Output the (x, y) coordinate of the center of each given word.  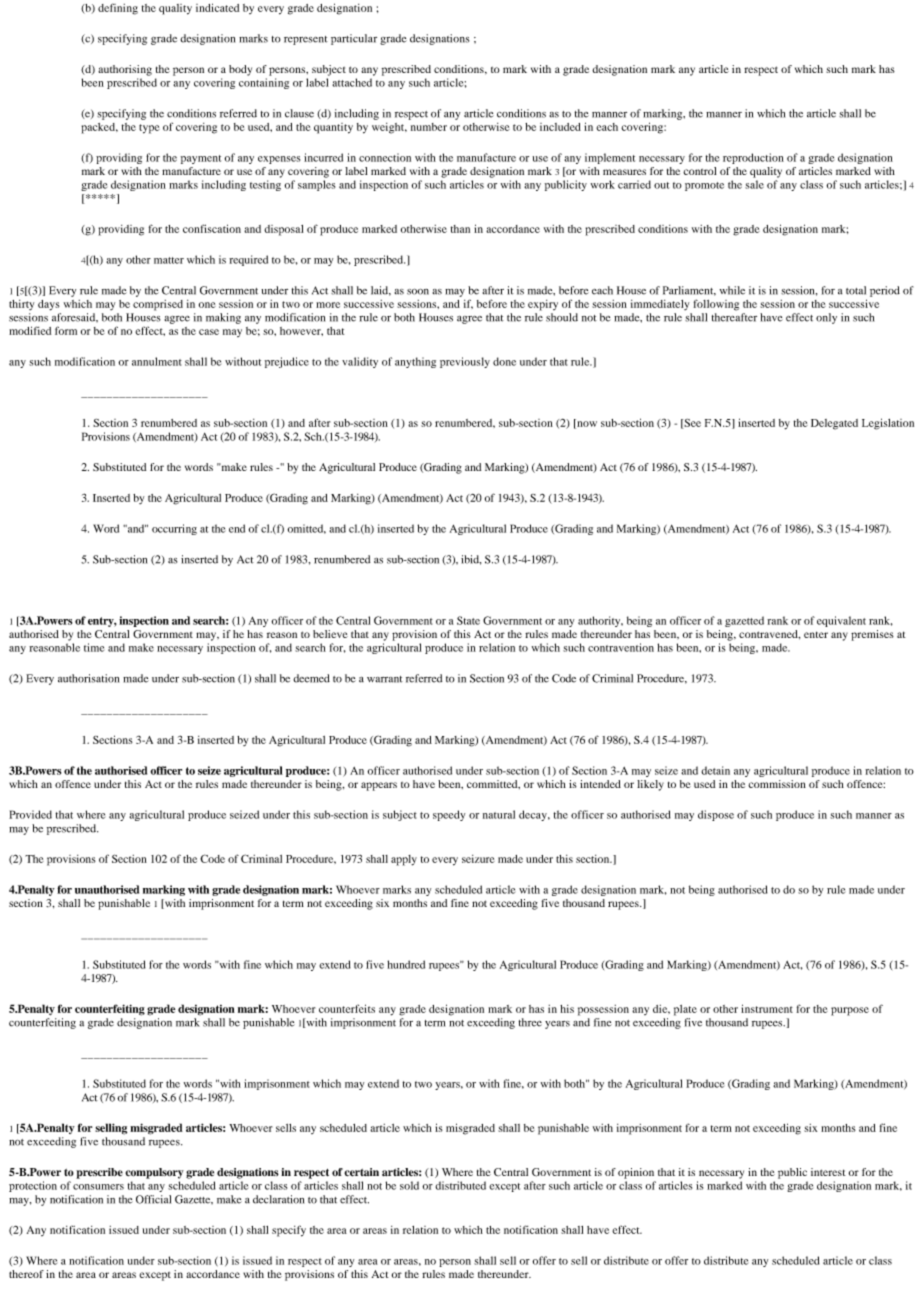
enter (816, 634)
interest (828, 1172)
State (468, 620)
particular (354, 39)
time (94, 647)
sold (409, 1185)
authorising (125, 70)
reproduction (753, 158)
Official (153, 1199)
